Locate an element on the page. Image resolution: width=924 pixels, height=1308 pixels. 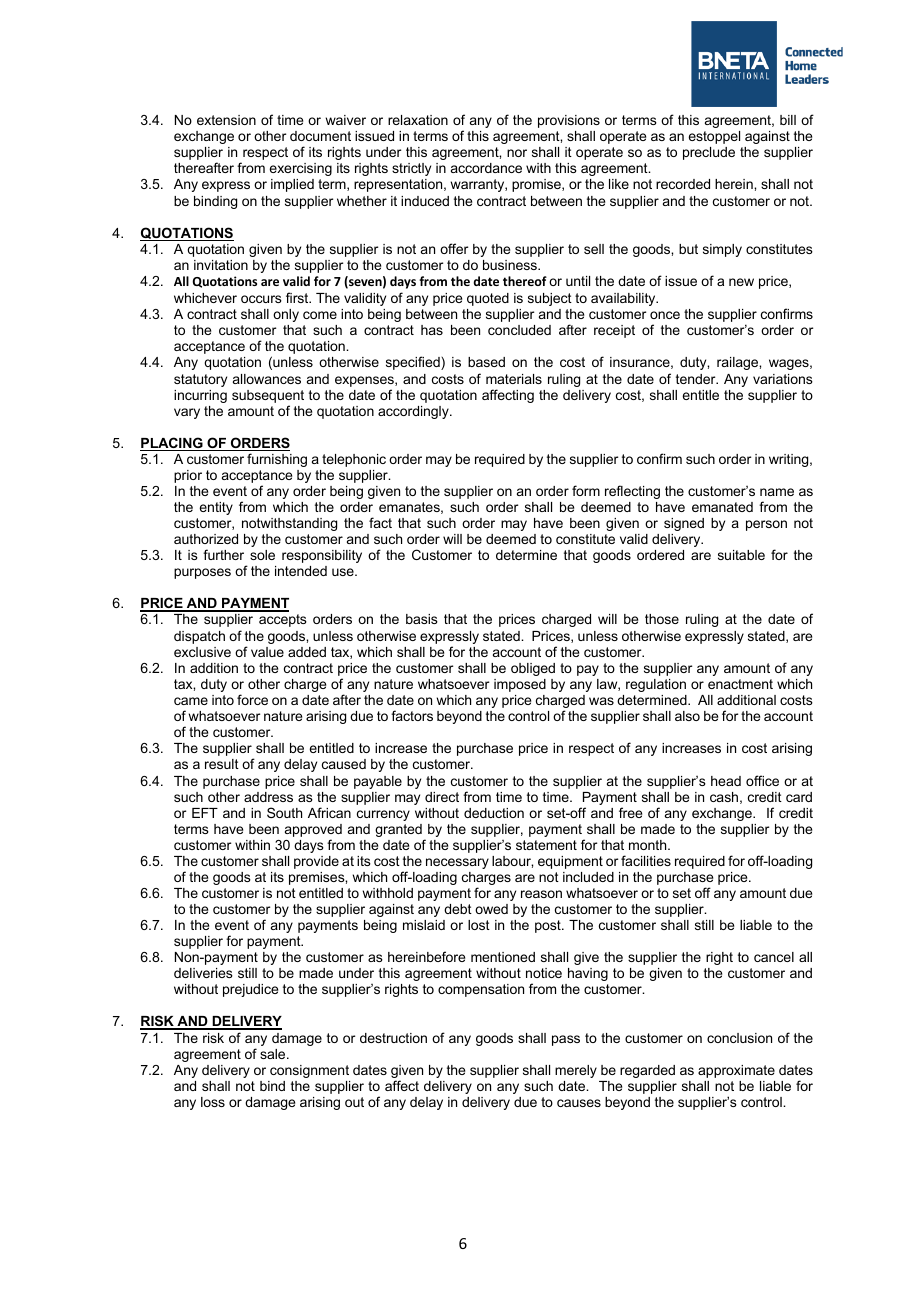
basis is located at coordinates (422, 619).
